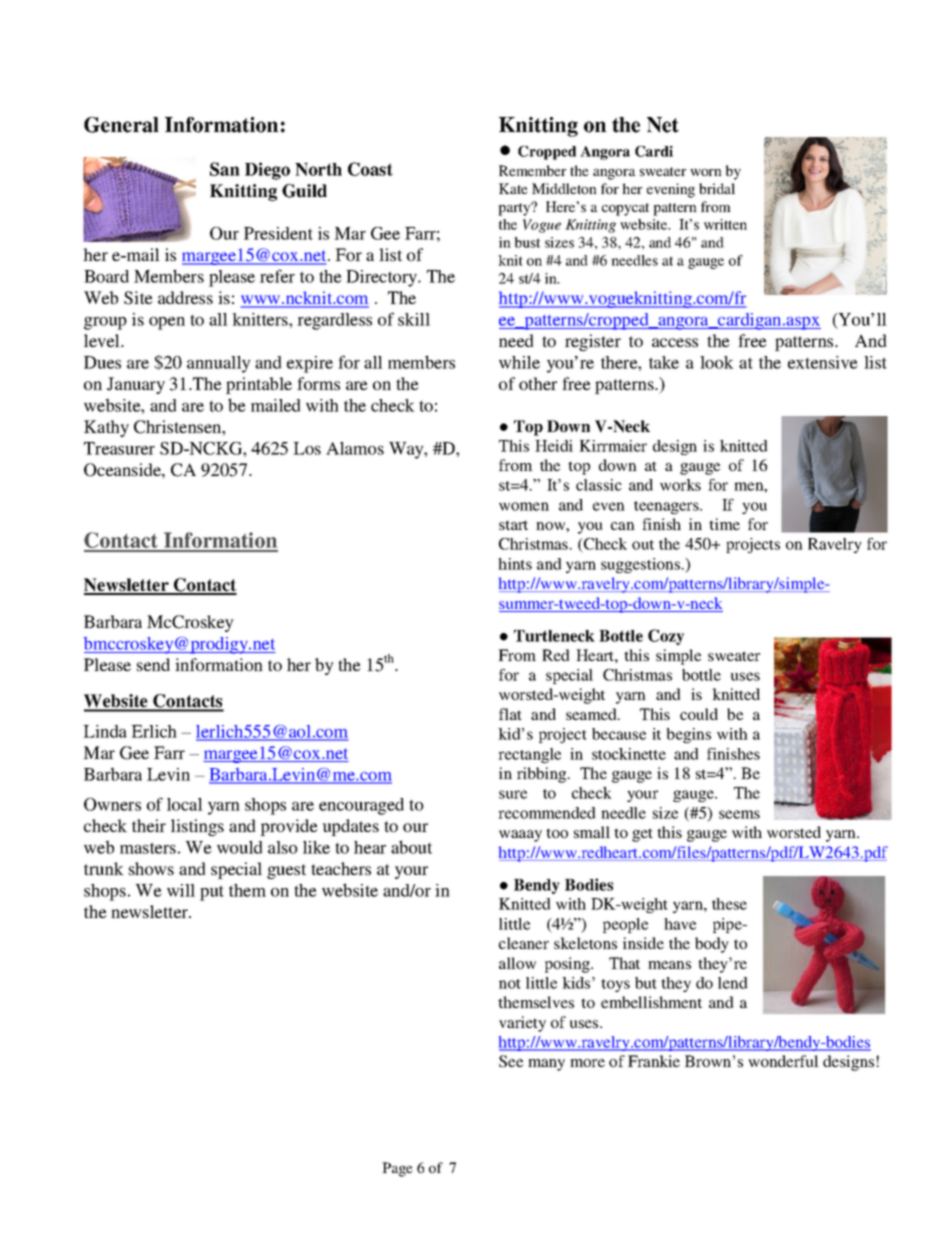 Image resolution: width=952 pixels, height=1233 pixels. I want to click on begins, so click(688, 735).
